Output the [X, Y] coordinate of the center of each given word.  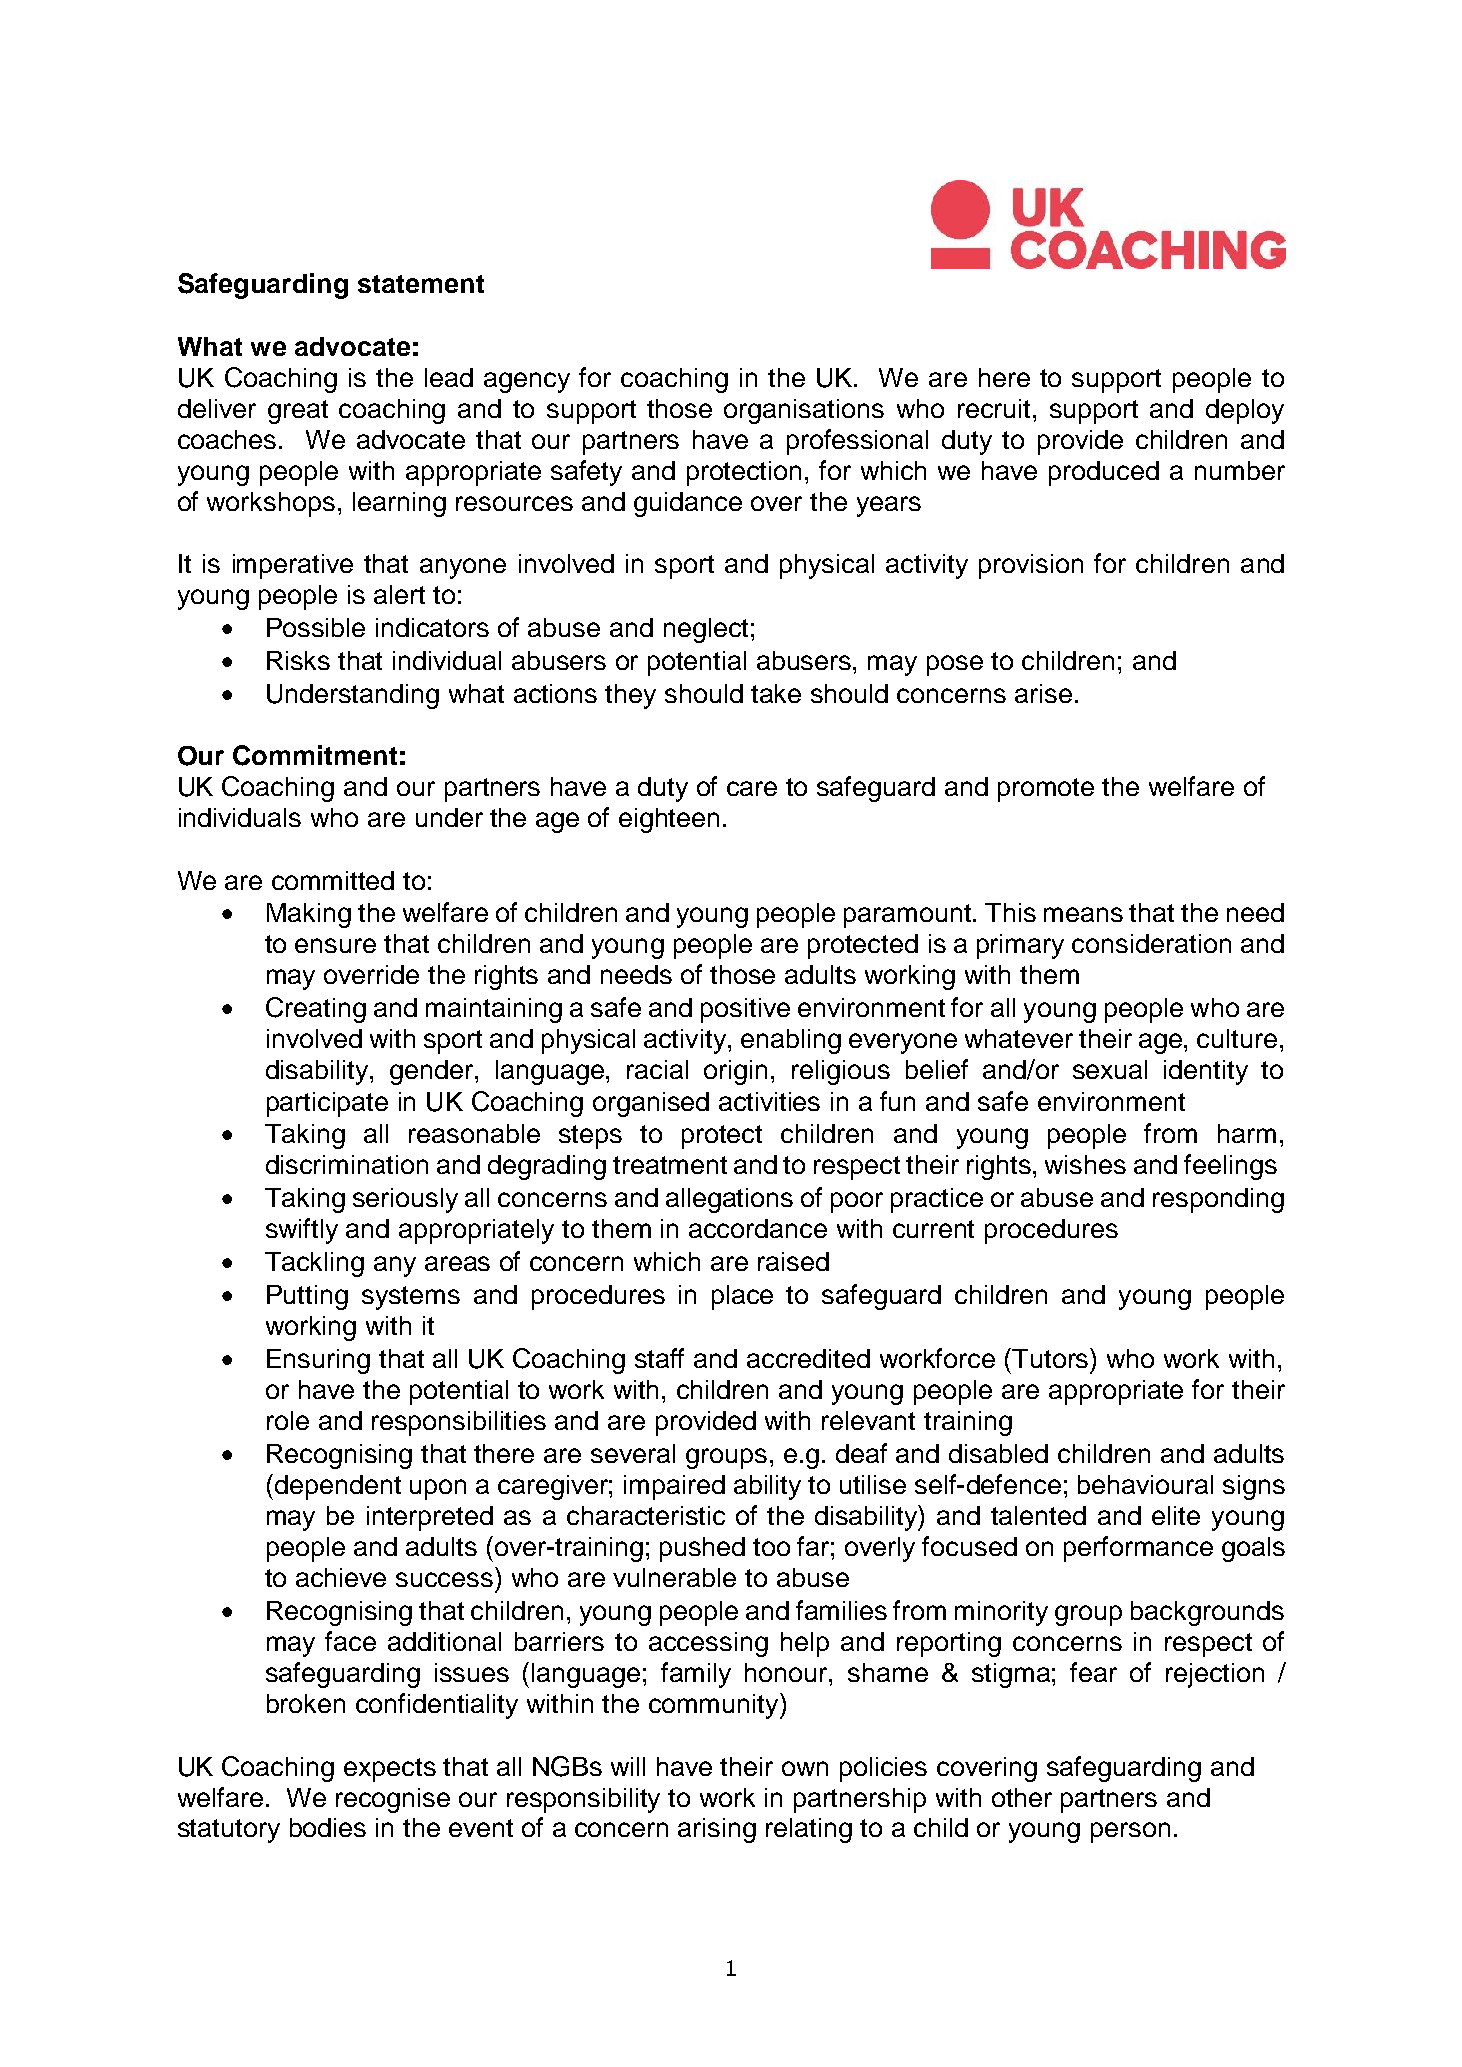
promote [1046, 790]
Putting [307, 1297]
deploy [1245, 411]
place [742, 1297]
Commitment [315, 755]
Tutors [1051, 1358]
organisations [804, 411]
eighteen [669, 820]
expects [390, 1770]
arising [717, 1830]
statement [421, 284]
